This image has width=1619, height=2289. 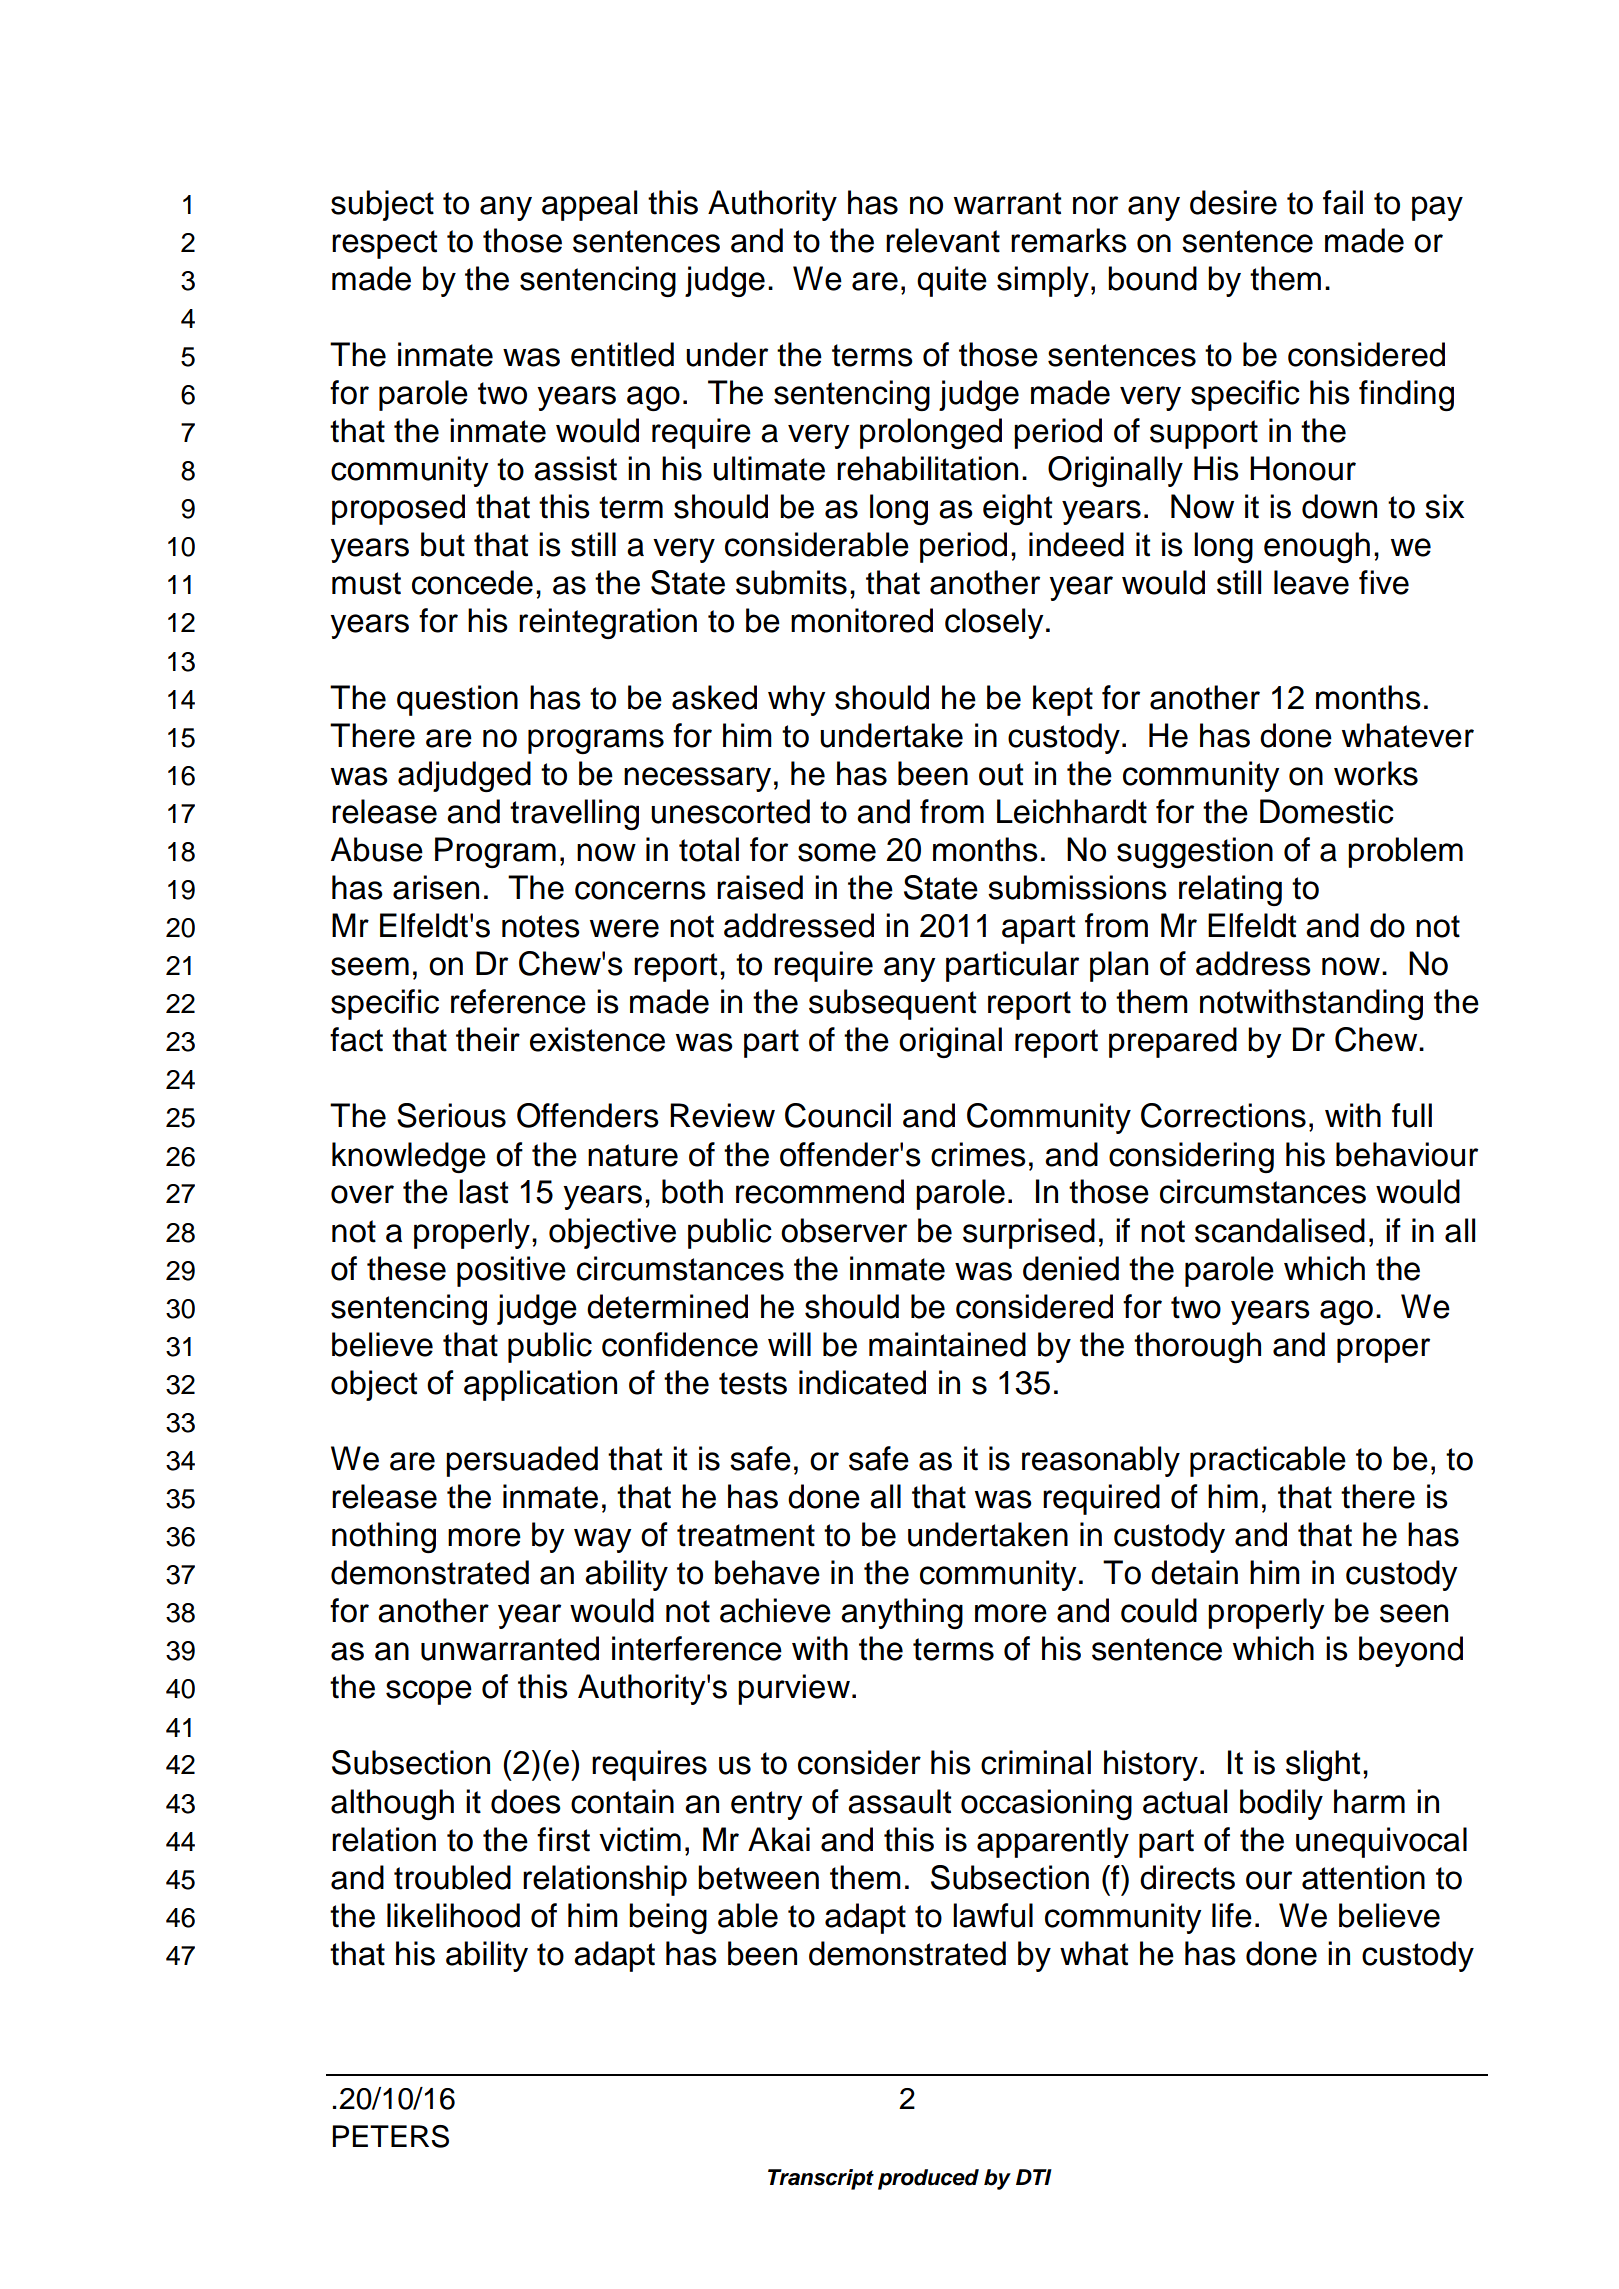 What do you see at coordinates (943, 240) in the image?
I see `relevant` at bounding box center [943, 240].
